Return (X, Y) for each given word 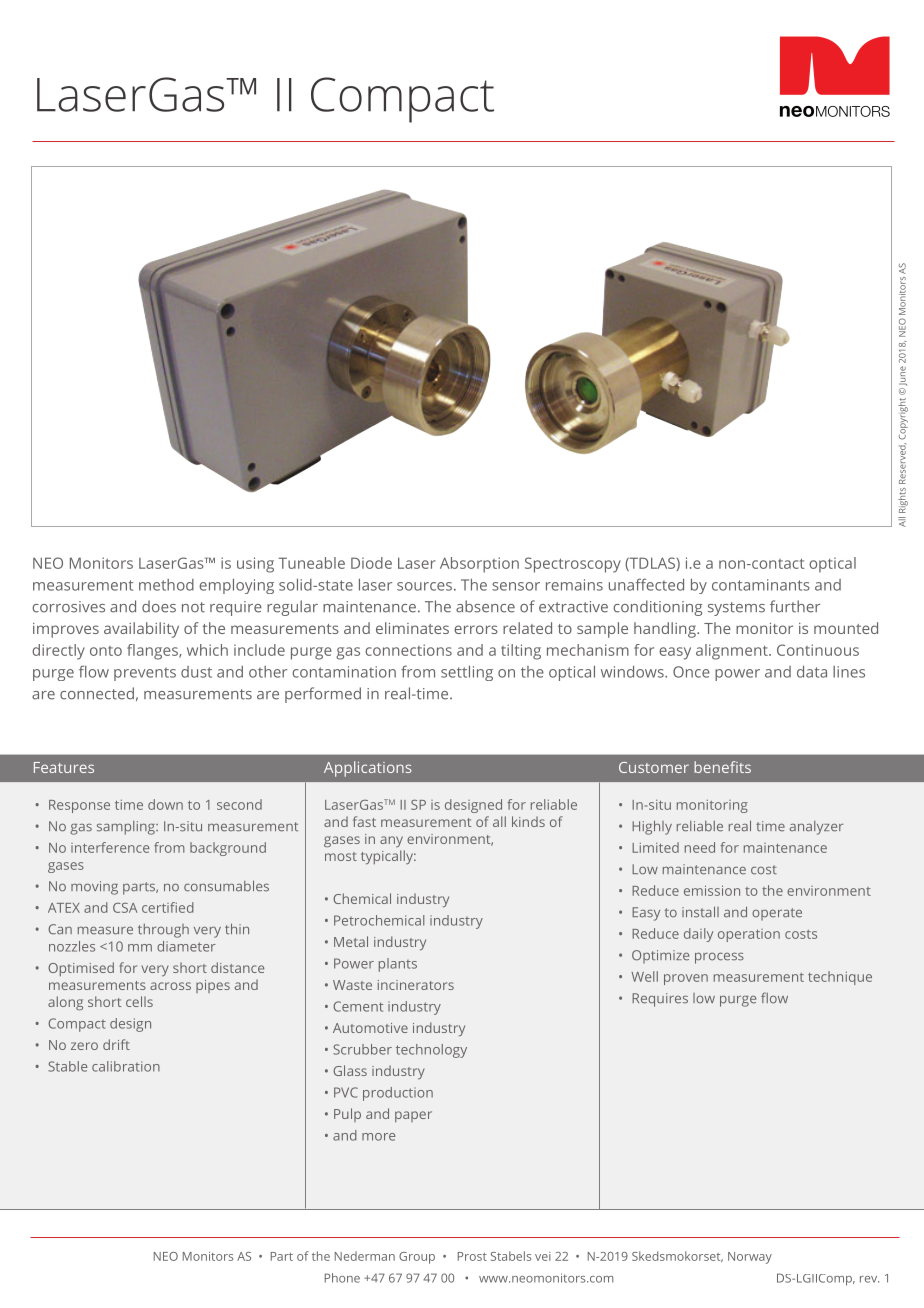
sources (424, 586)
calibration (126, 1066)
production (398, 1094)
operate (777, 914)
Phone (342, 1278)
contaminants (761, 585)
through (163, 931)
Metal (351, 941)
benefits (722, 767)
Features (64, 767)
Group (417, 1258)
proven (686, 979)
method (166, 585)
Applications (368, 769)
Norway (750, 1258)
